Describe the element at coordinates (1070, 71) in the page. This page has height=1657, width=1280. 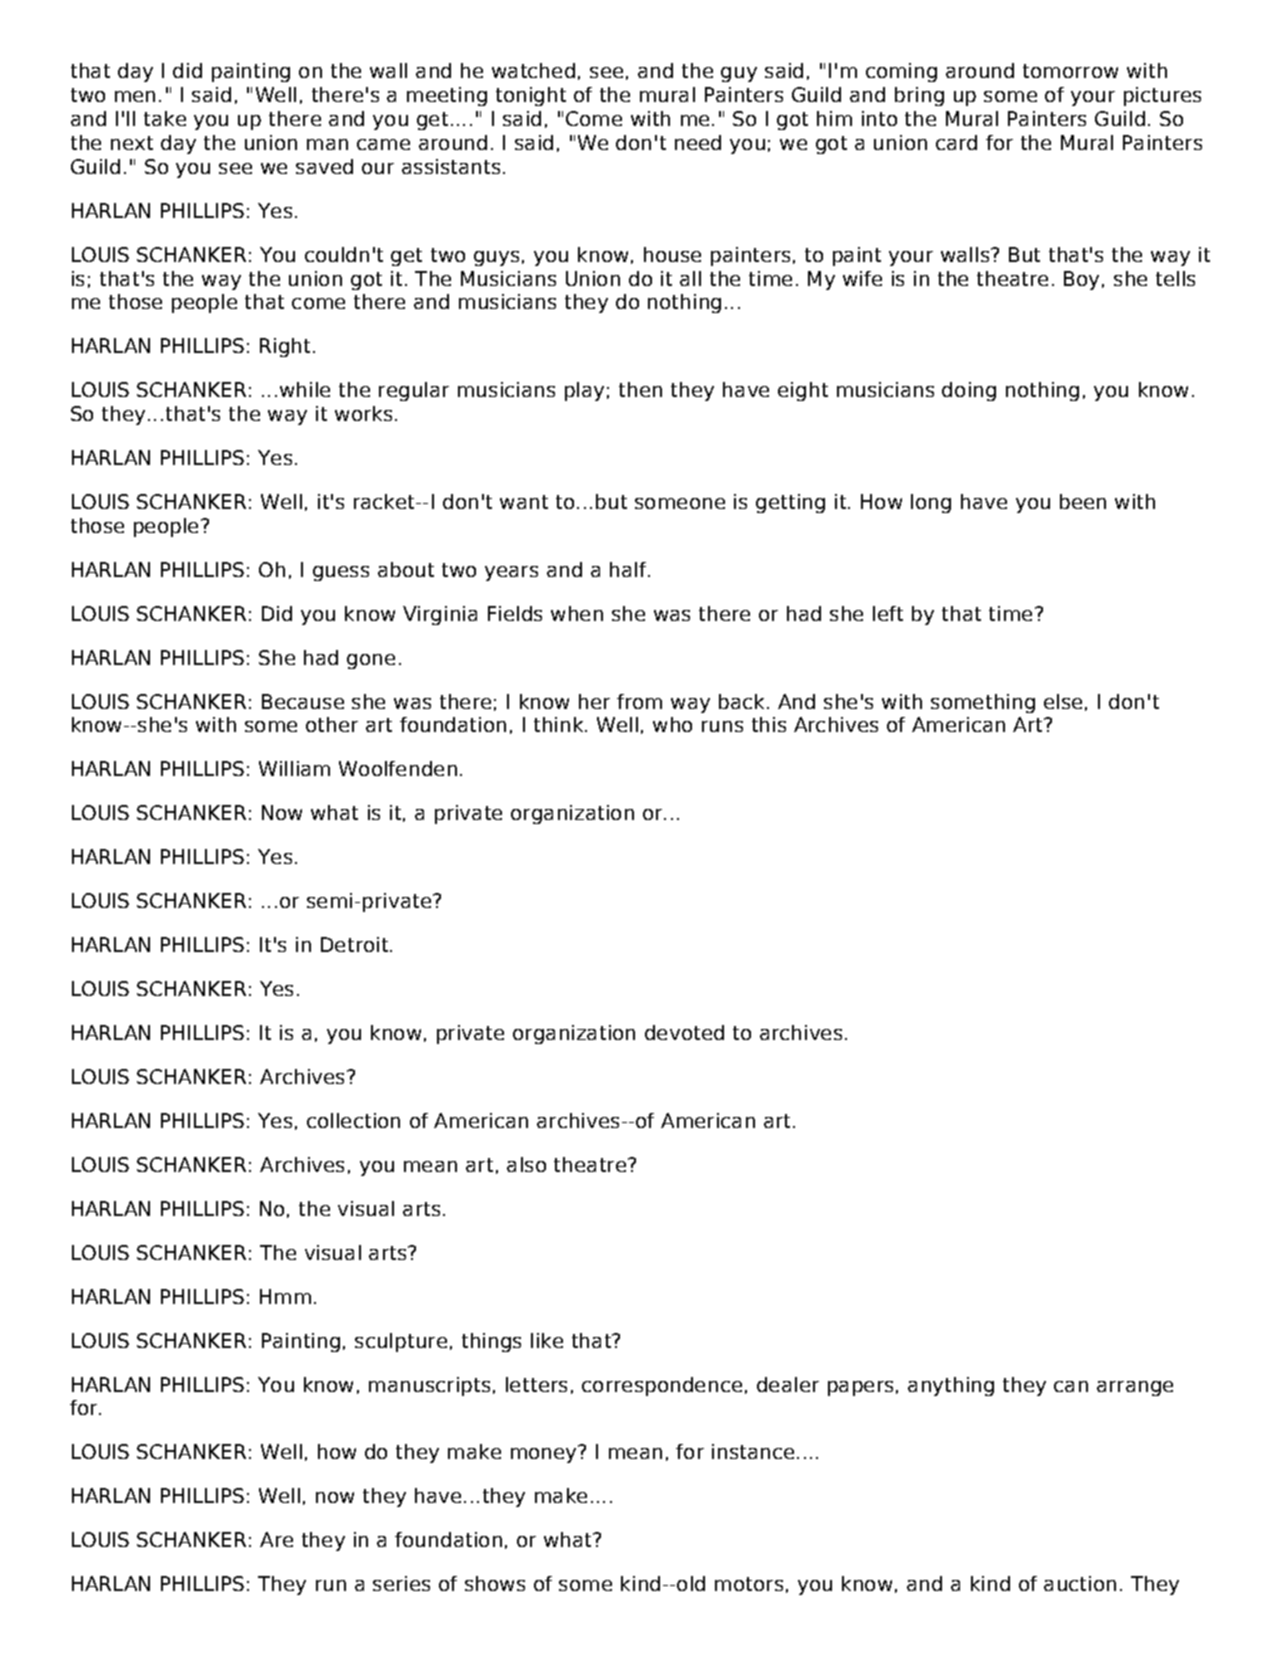
I see `tomorrow` at that location.
